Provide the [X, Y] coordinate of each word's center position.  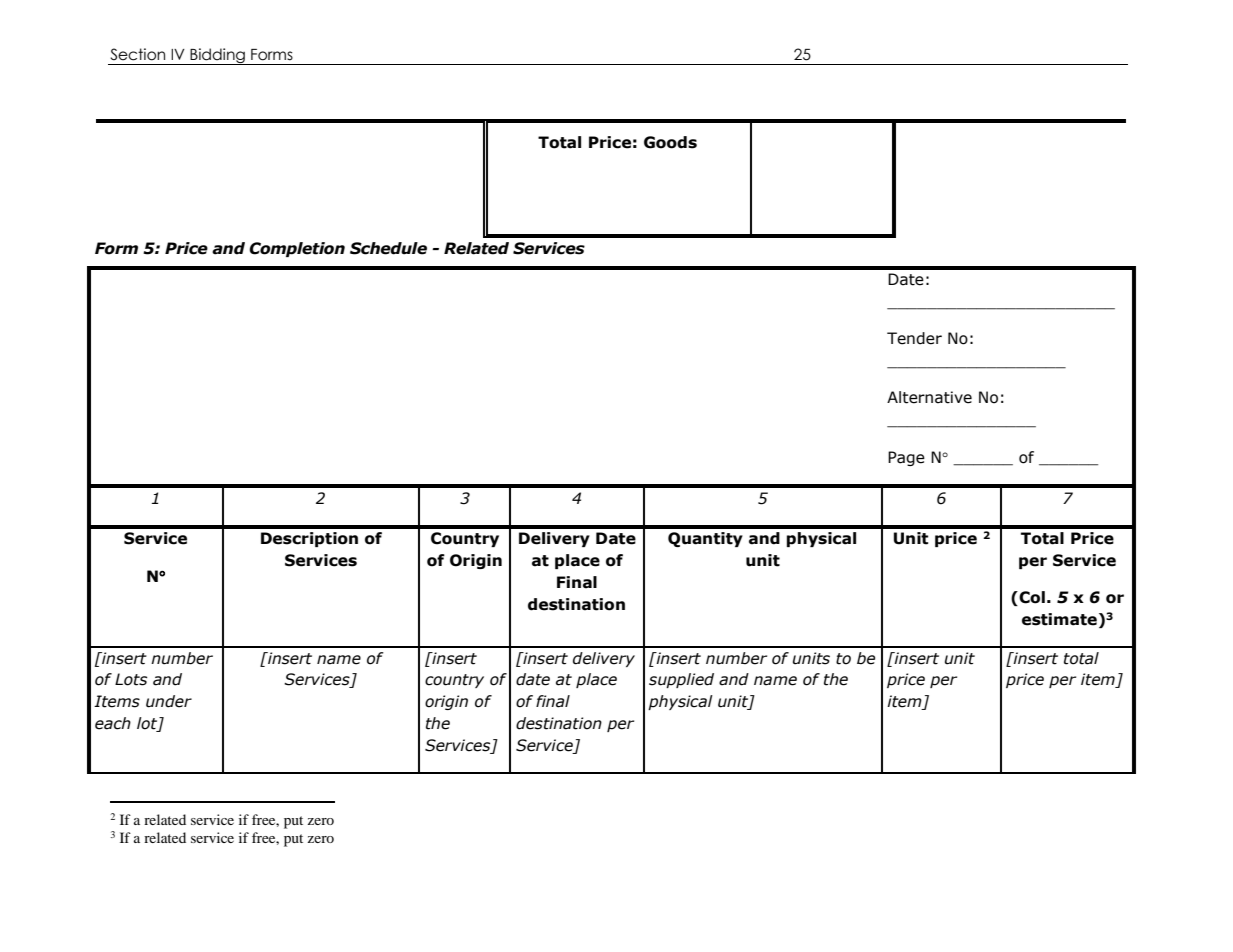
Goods [670, 142]
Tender [914, 338]
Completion [297, 249]
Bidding [217, 56]
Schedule [388, 248]
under [169, 701]
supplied [681, 680]
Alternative [929, 397]
